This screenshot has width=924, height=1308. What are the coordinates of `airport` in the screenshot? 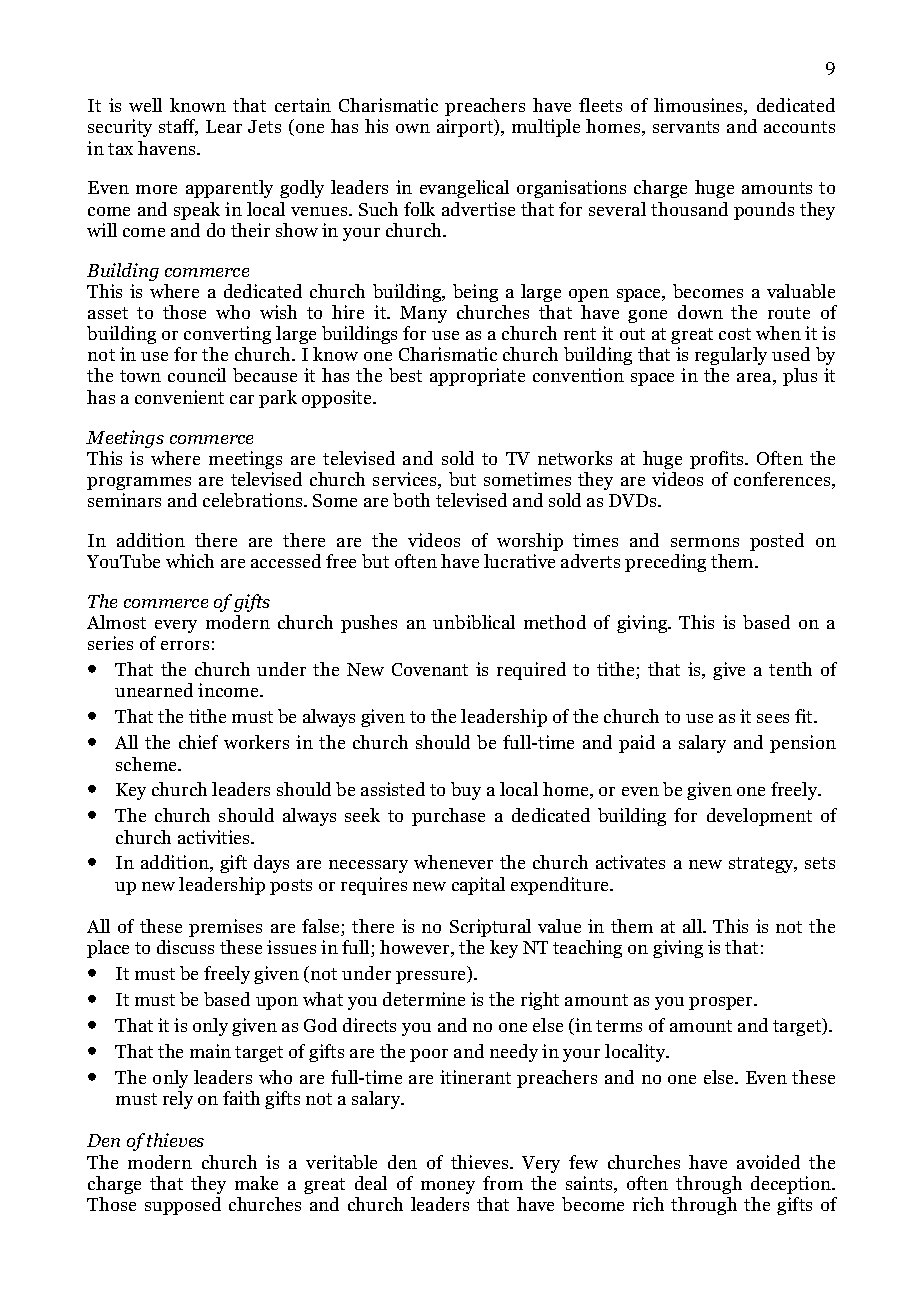 It's located at (466, 128).
